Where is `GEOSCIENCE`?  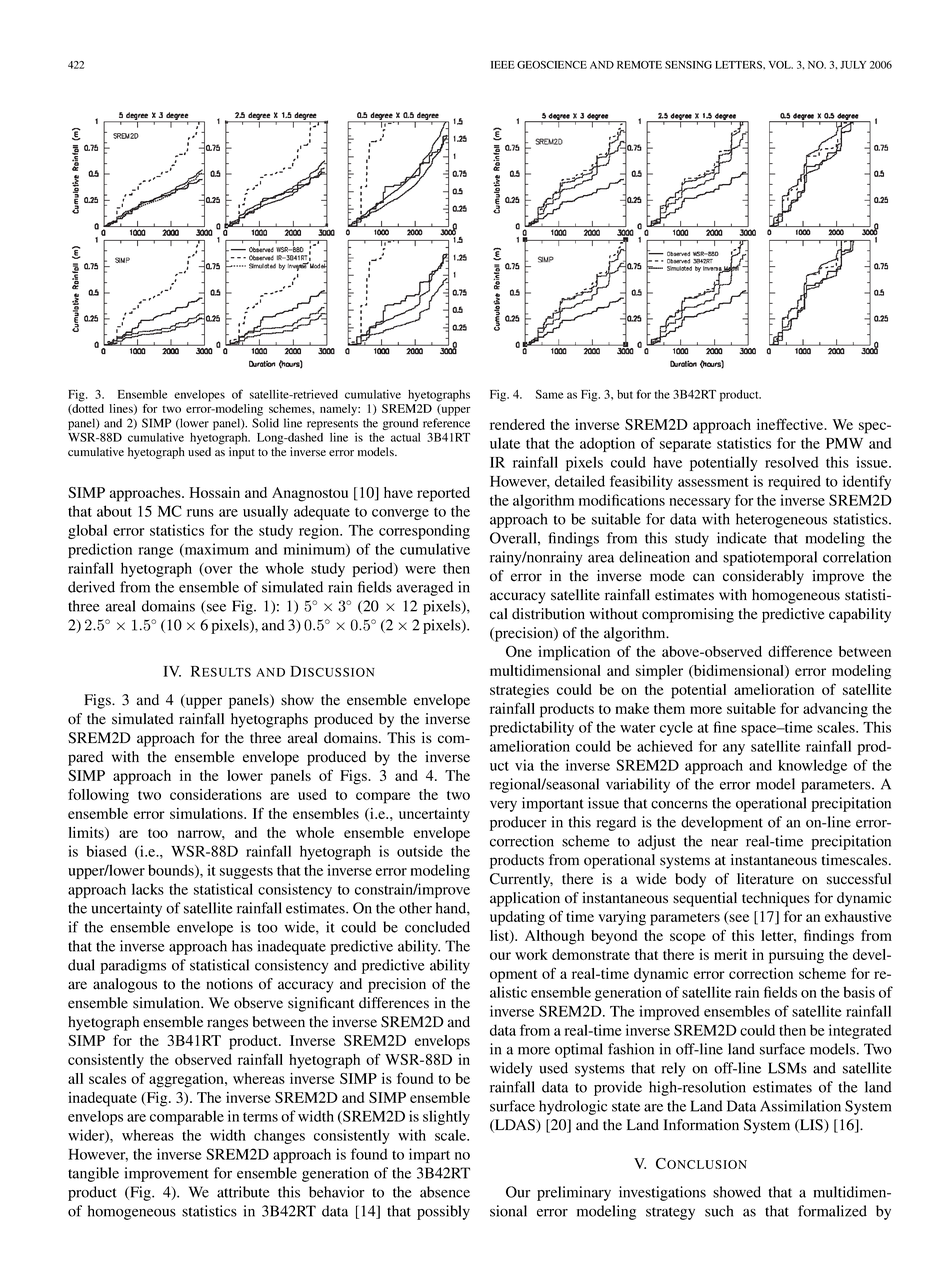 GEOSCIENCE is located at coordinates (552, 65).
